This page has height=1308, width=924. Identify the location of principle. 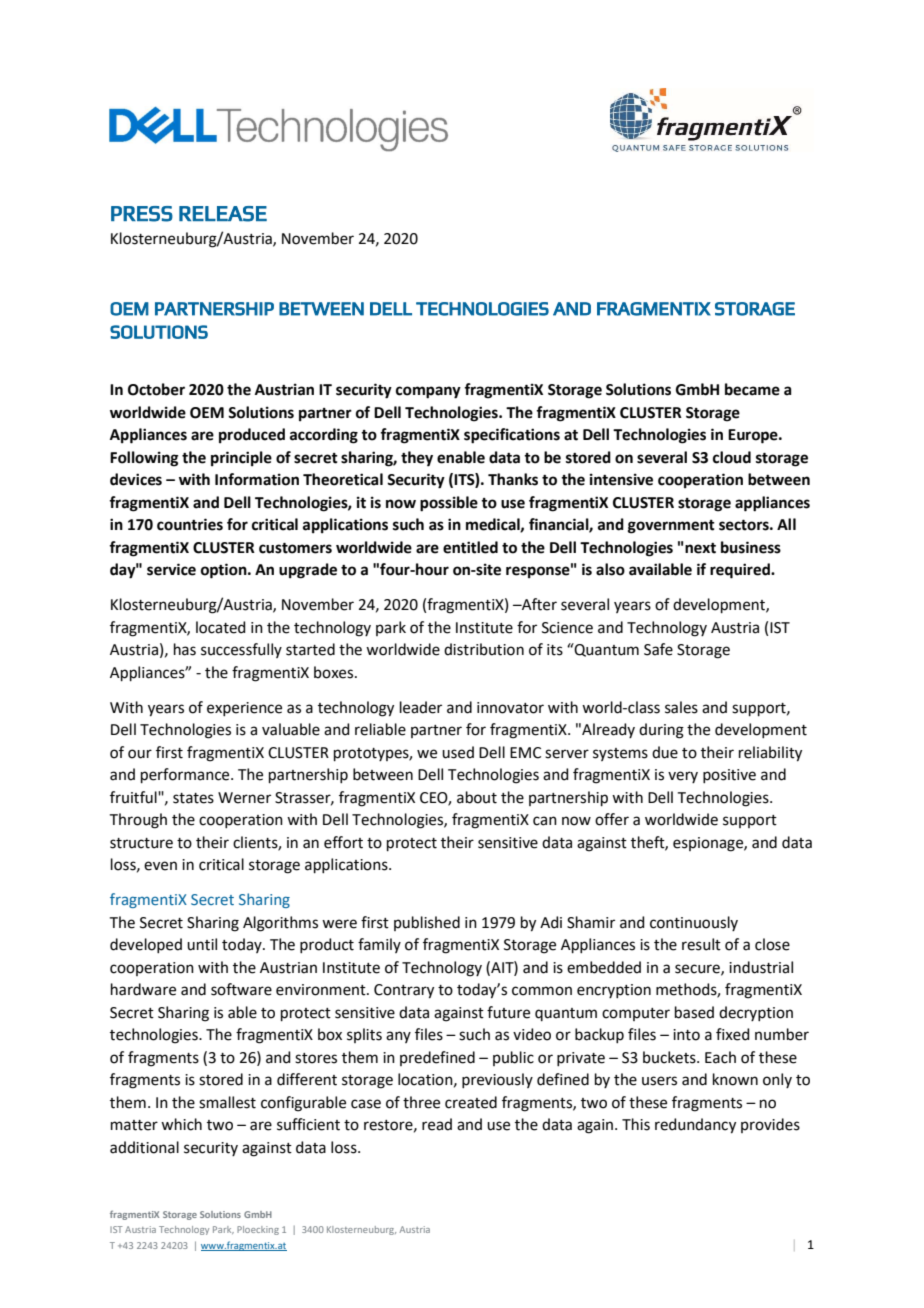
(241, 459).
